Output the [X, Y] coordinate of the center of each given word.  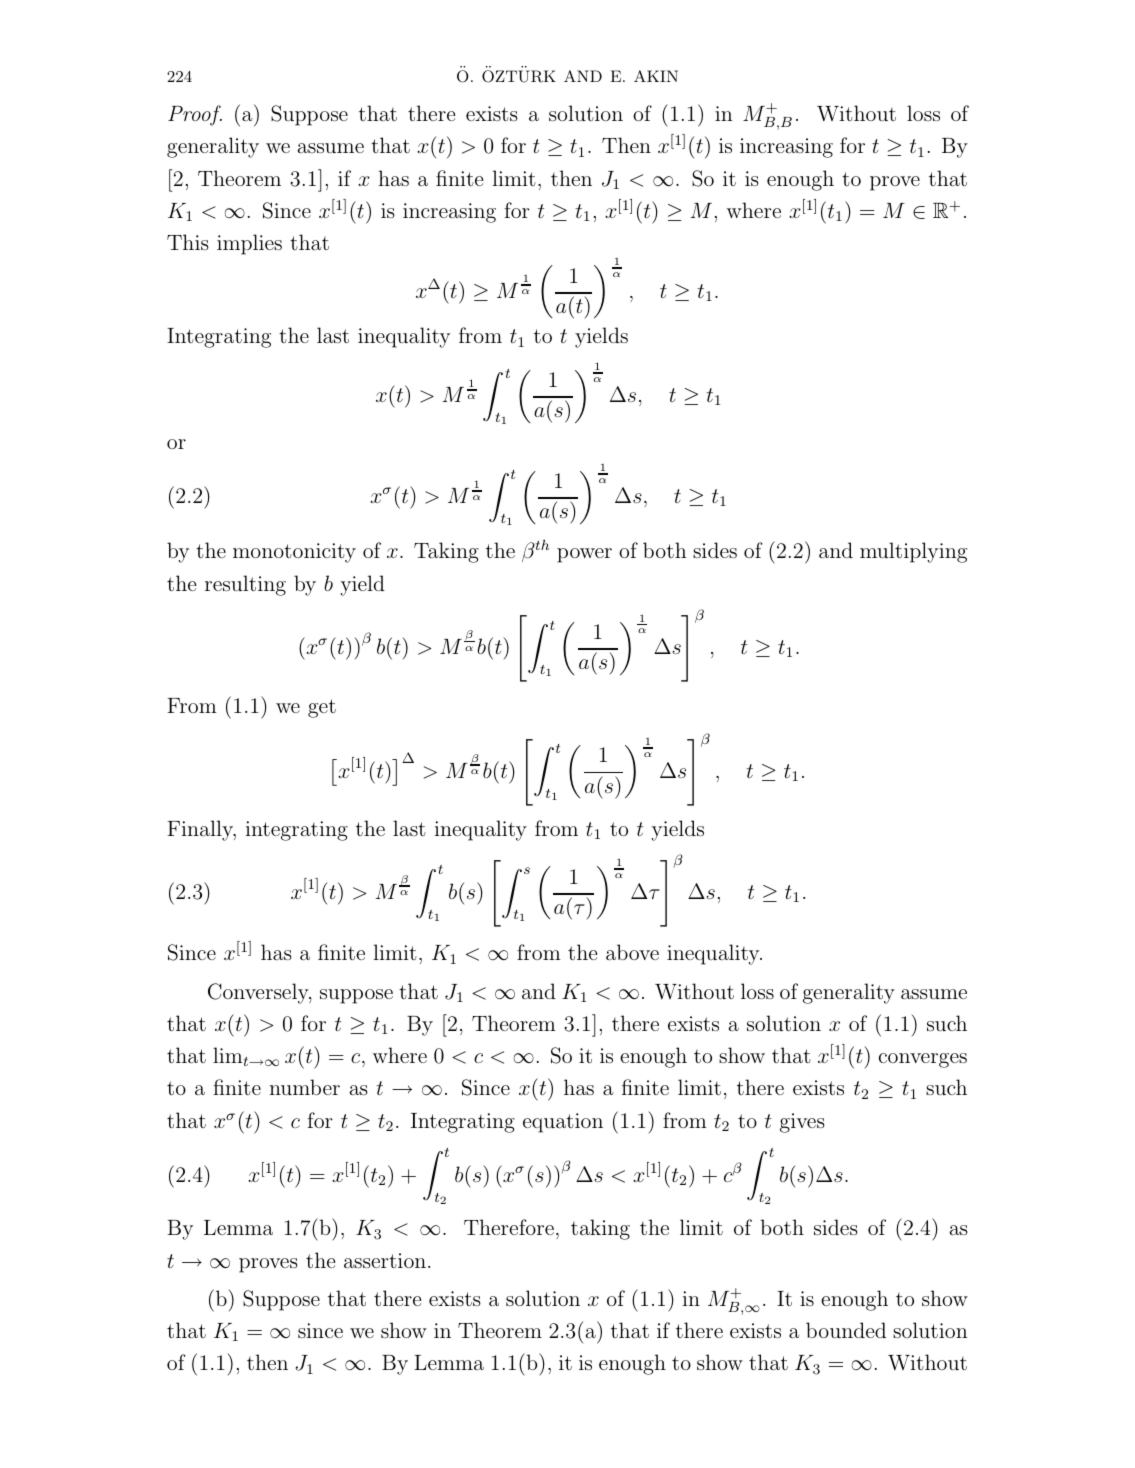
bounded [846, 1330]
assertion [385, 1260]
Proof [195, 115]
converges [923, 1060]
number [305, 1087]
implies [249, 244]
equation [563, 1123]
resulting [245, 585]
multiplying [913, 552]
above [632, 952]
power [584, 555]
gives [802, 1123]
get [322, 708]
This [188, 242]
